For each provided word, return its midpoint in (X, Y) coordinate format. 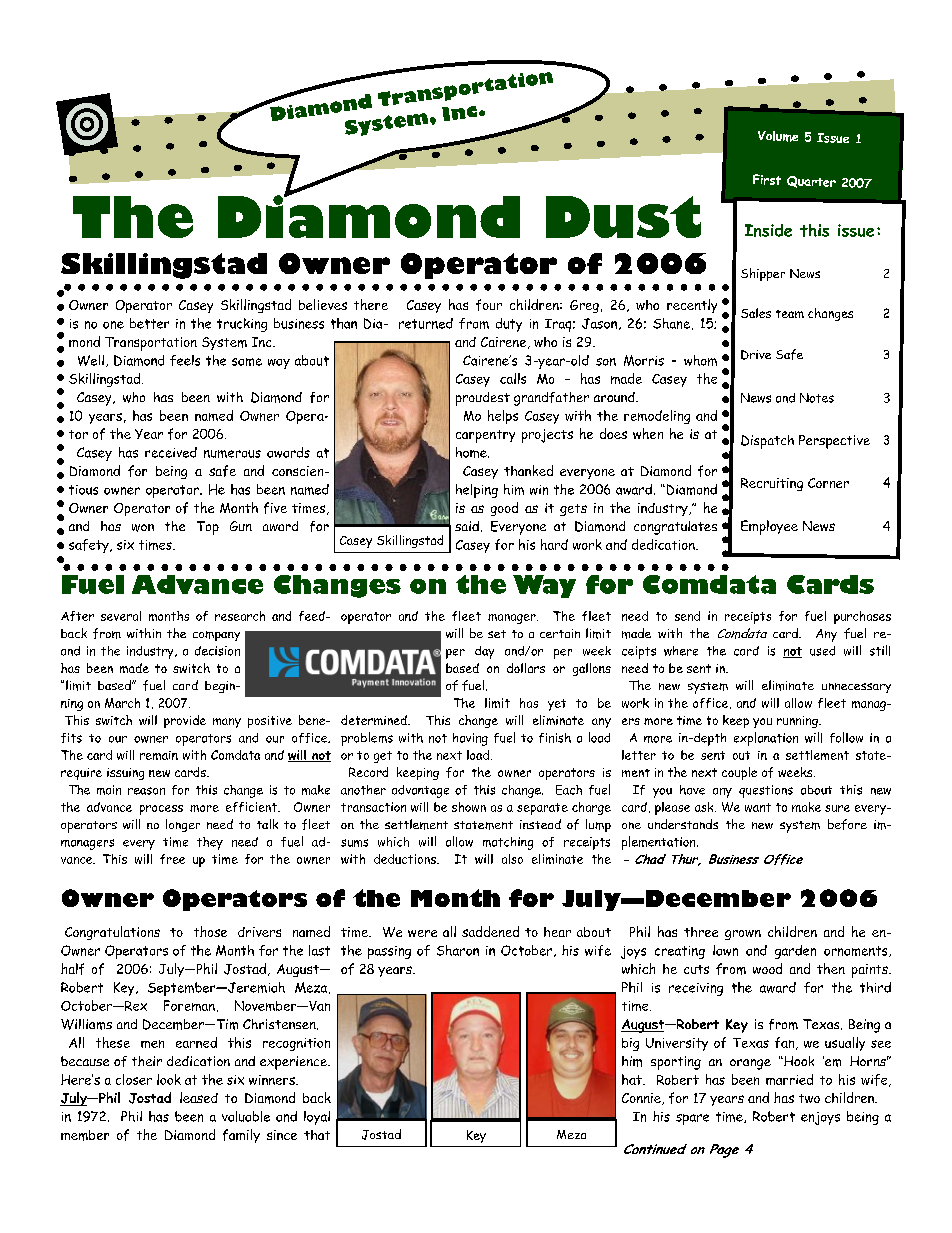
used (822, 651)
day (484, 652)
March (122, 703)
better (149, 323)
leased (199, 1097)
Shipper (763, 274)
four (489, 305)
